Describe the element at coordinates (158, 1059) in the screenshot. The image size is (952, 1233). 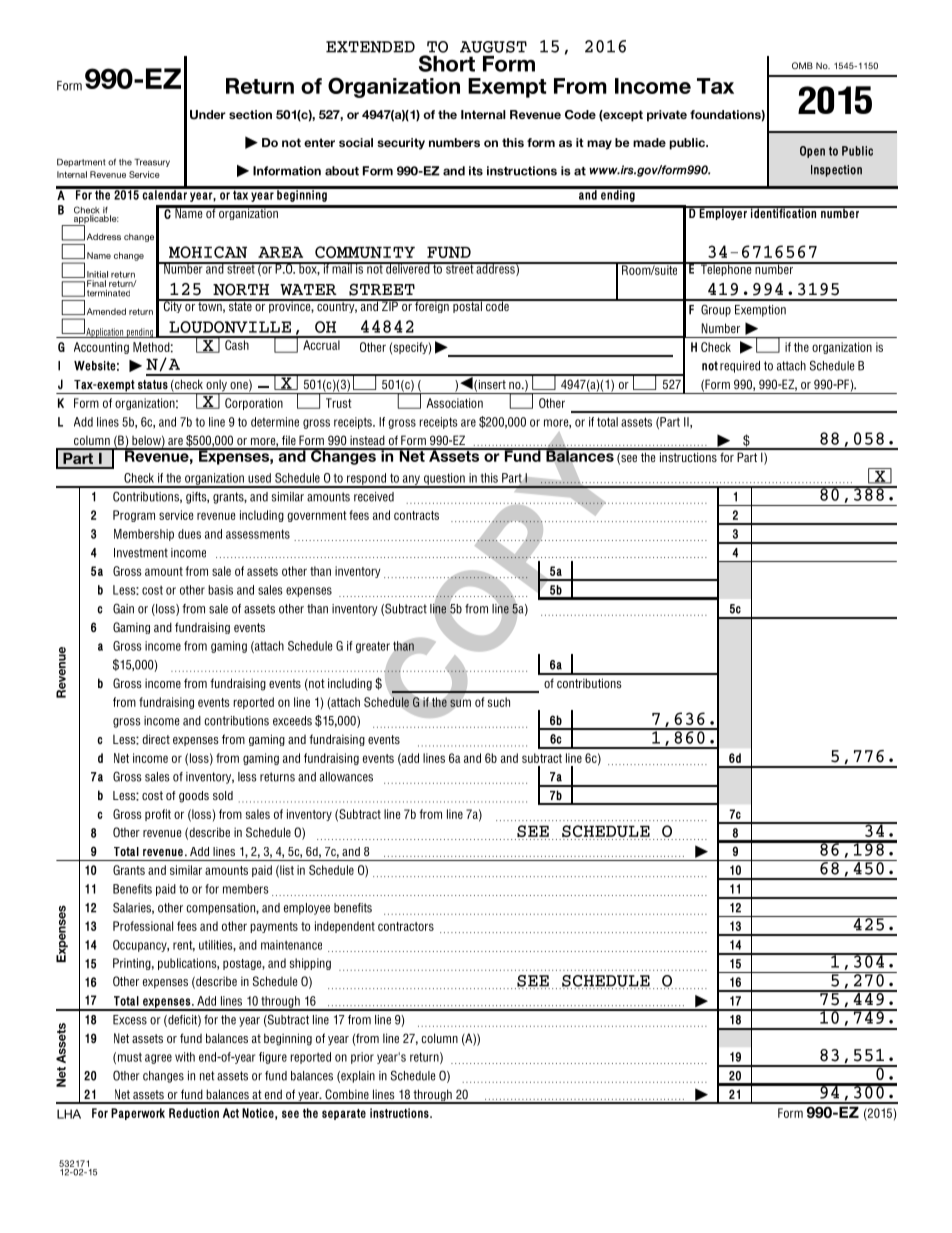
I see `agree` at that location.
